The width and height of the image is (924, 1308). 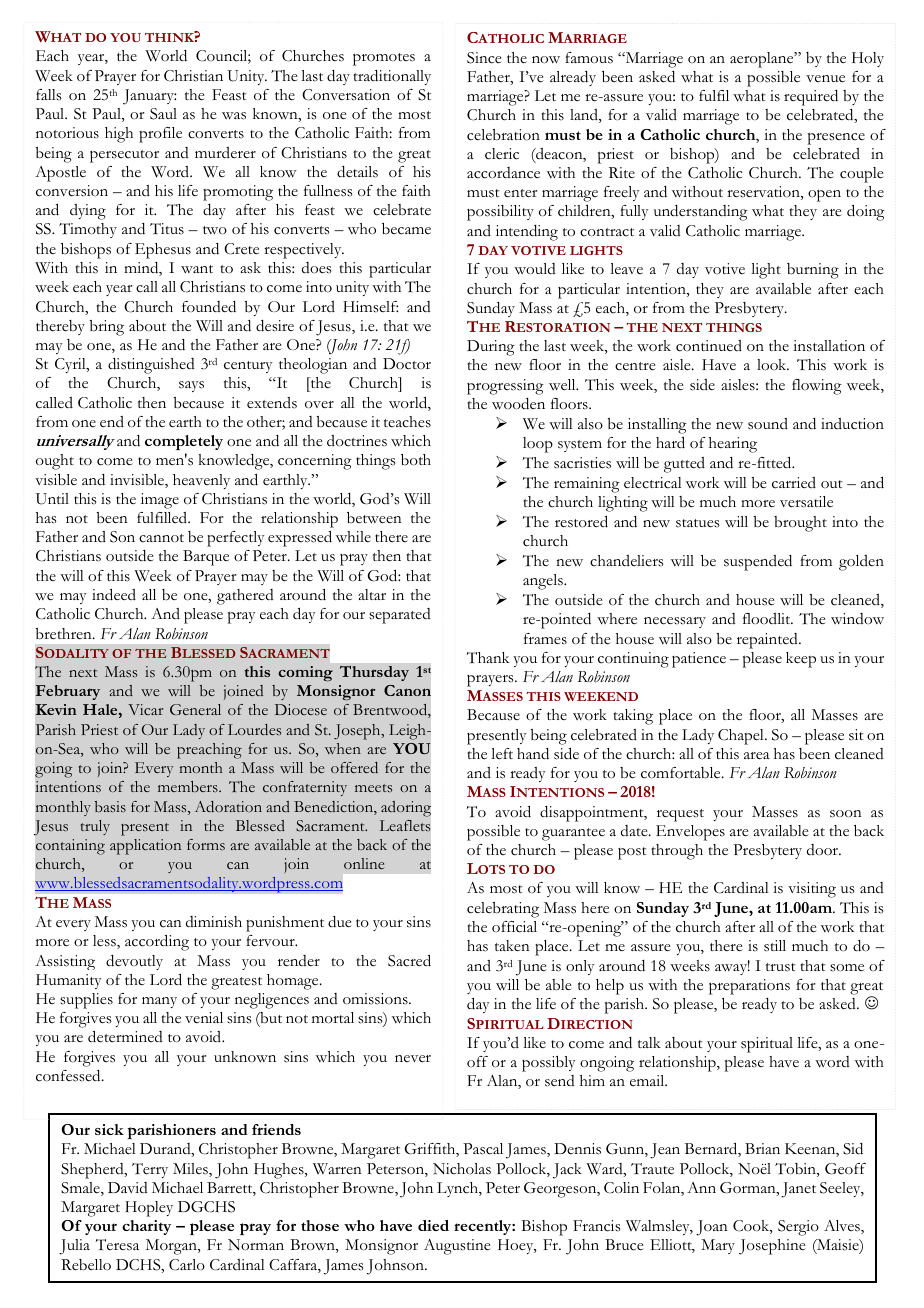 I want to click on members, so click(x=189, y=786).
